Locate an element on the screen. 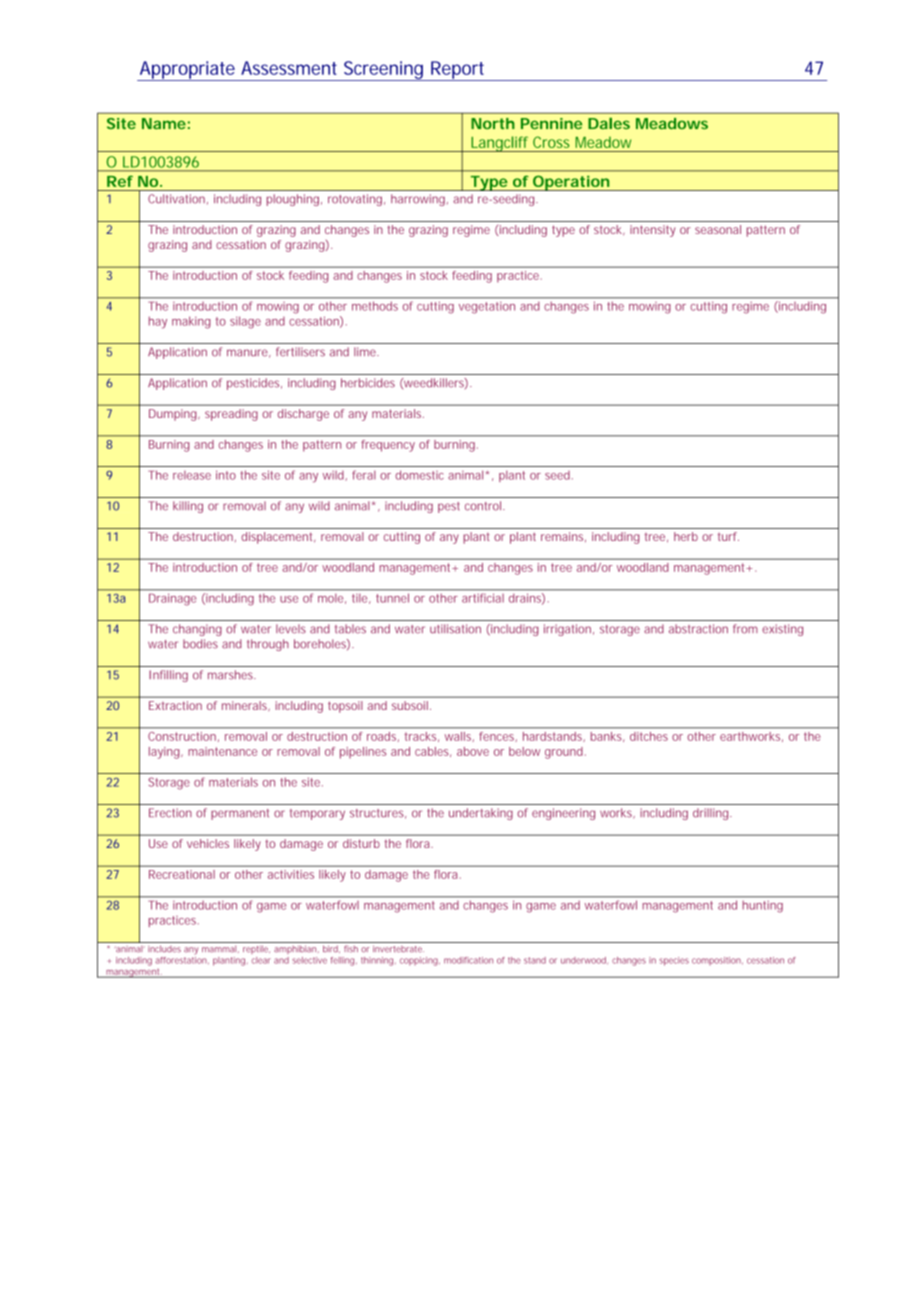 Image resolution: width=924 pixels, height=1308 pixels. Appropriate is located at coordinates (187, 71).
